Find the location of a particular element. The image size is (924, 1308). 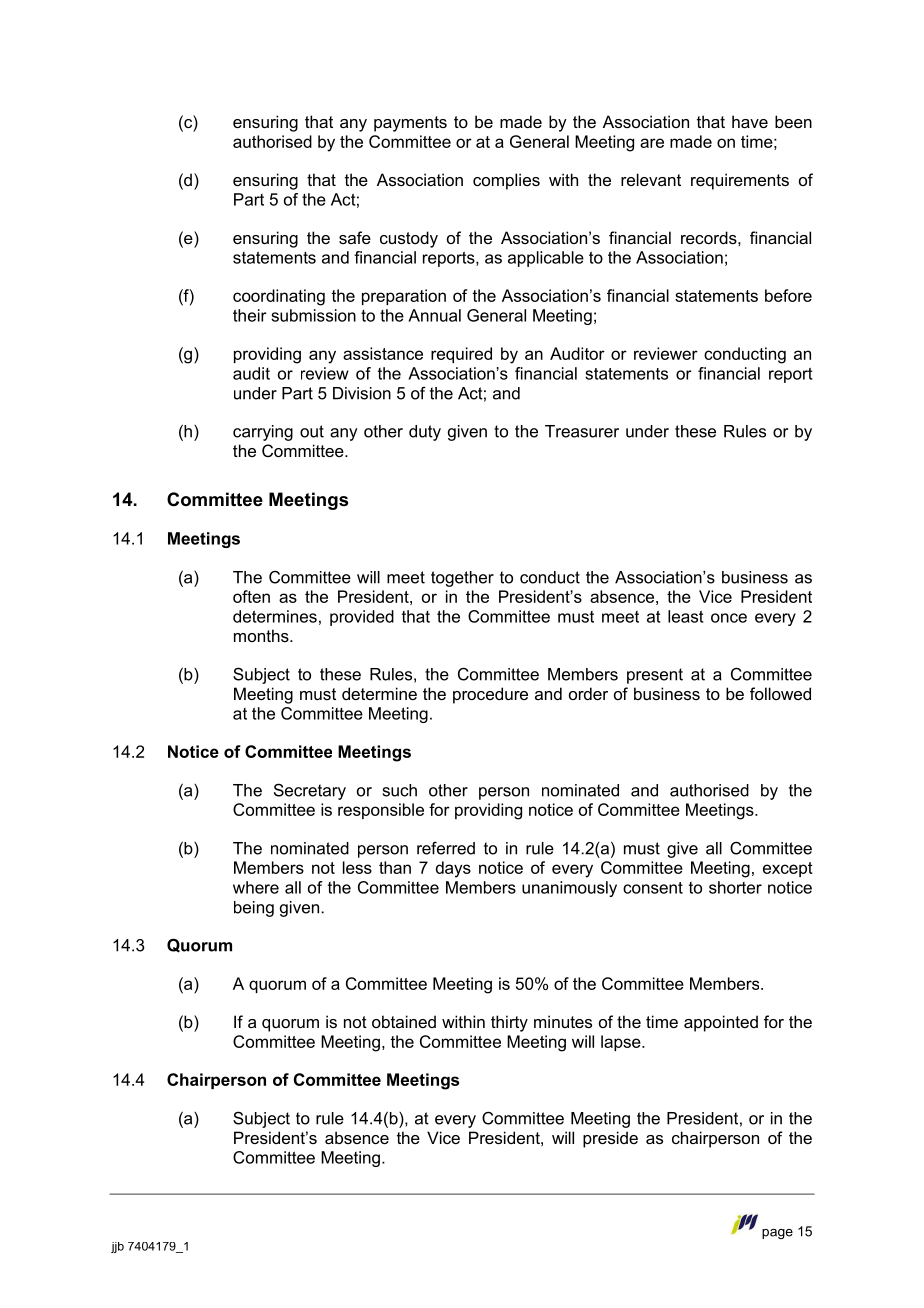

procedure is located at coordinates (490, 695).
